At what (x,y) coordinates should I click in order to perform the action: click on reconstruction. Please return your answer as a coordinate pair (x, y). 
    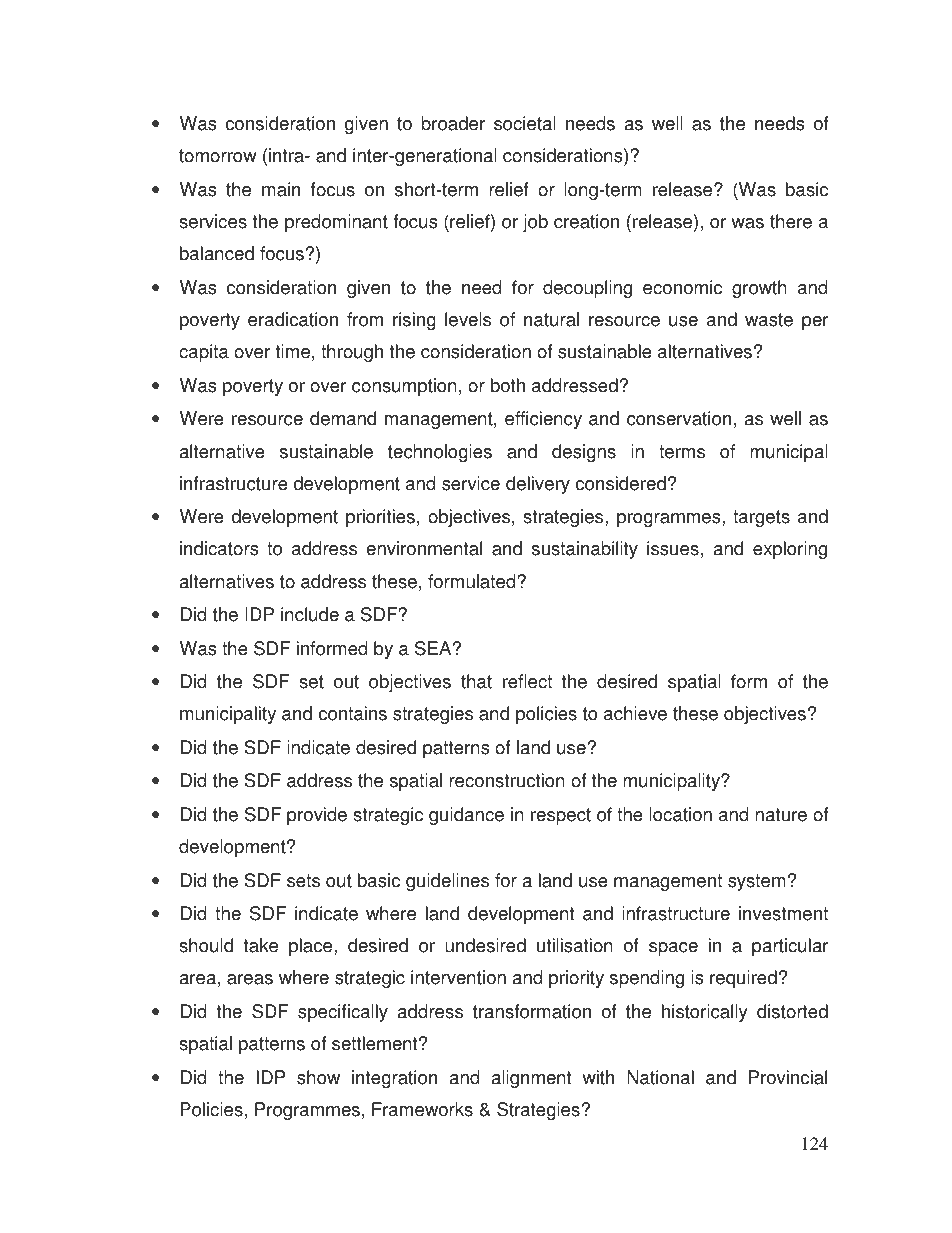
    Looking at the image, I should click on (507, 780).
